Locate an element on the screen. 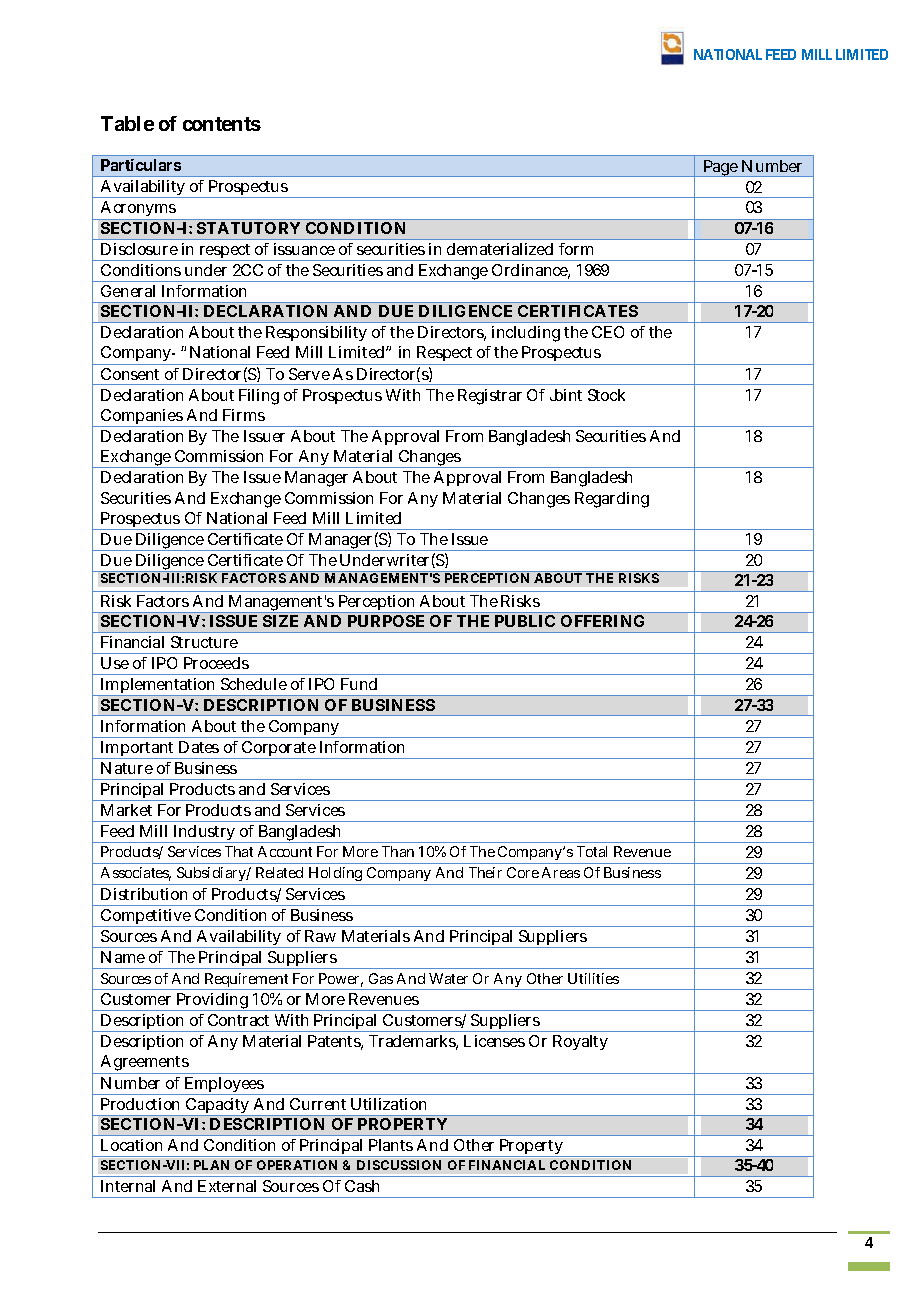 This screenshot has width=924, height=1308. Industry is located at coordinates (203, 834).
